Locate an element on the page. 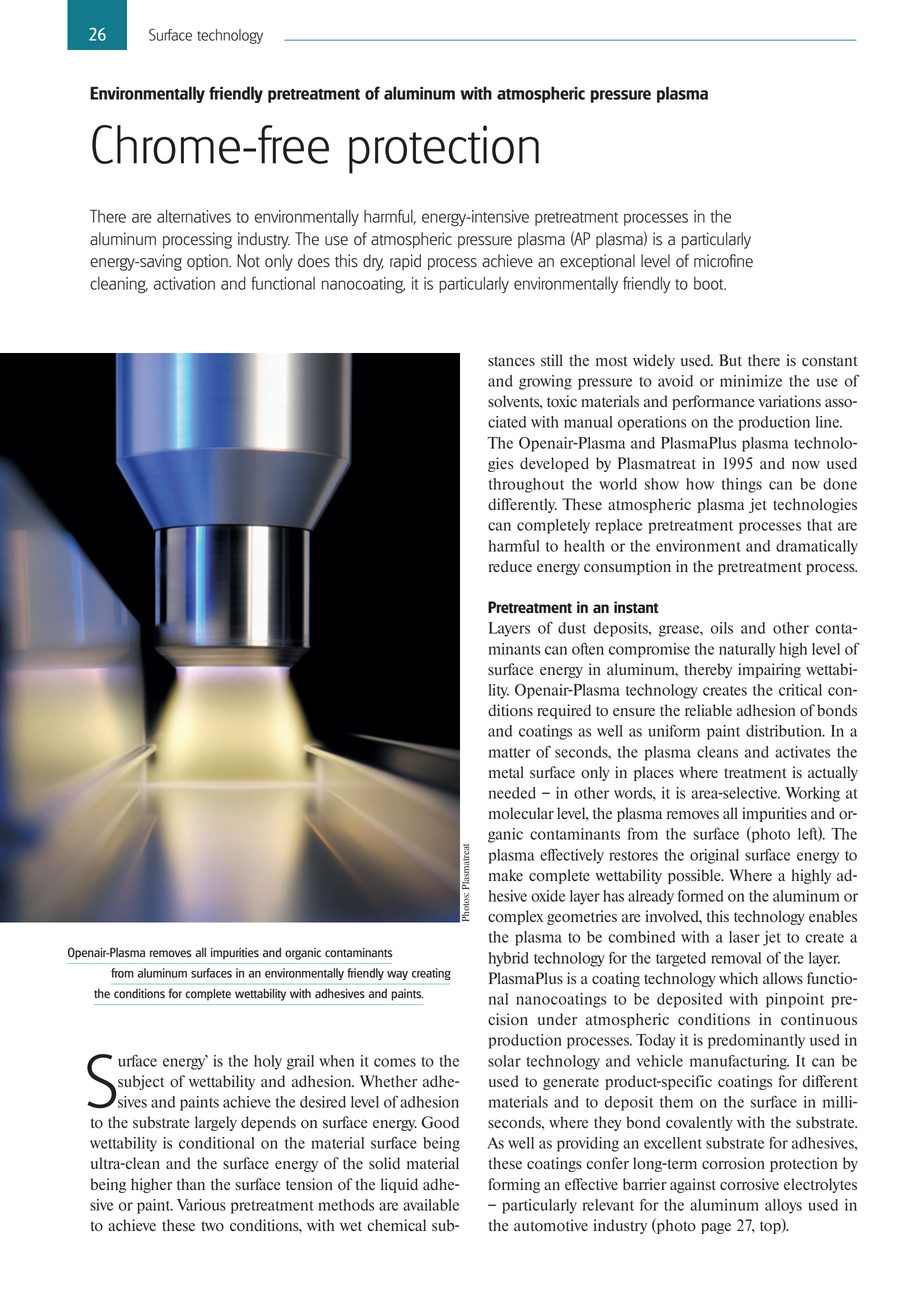 This page has height=1308, width=924. metal is located at coordinates (506, 772).
